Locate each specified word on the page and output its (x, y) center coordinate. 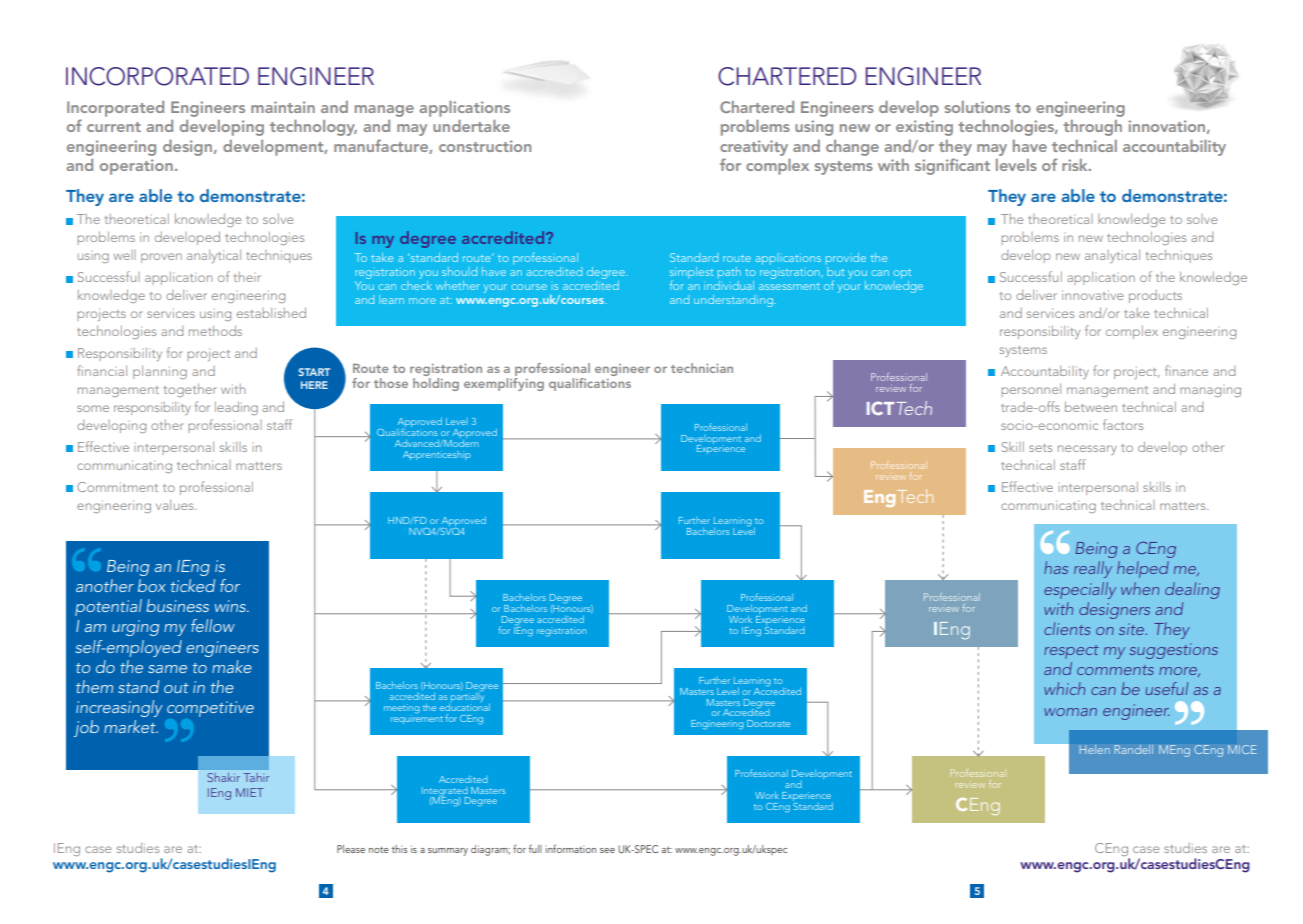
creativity (754, 148)
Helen (1094, 749)
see (607, 850)
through (1092, 128)
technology (313, 128)
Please (351, 849)
